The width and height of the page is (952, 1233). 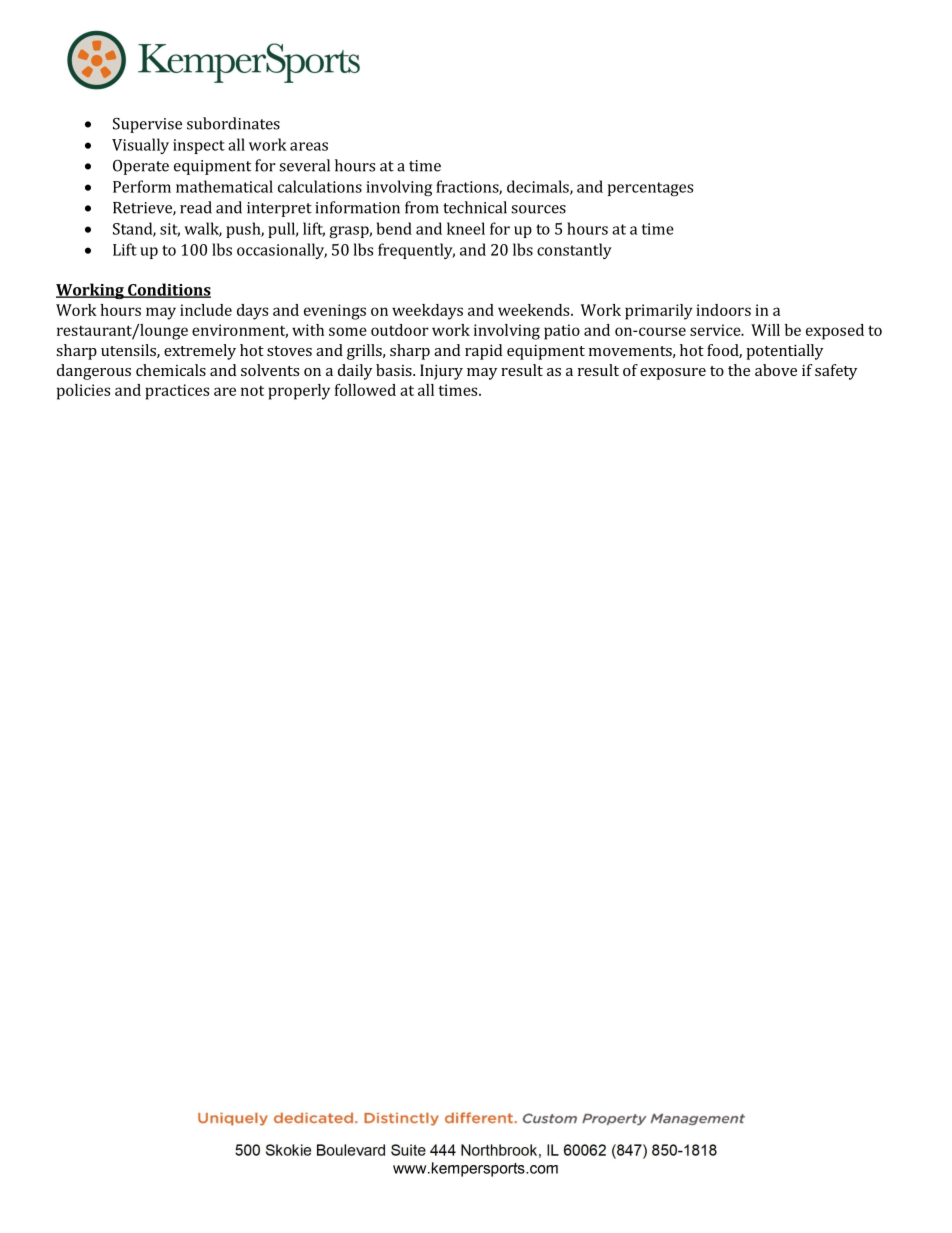 I want to click on Suite, so click(x=408, y=1150).
